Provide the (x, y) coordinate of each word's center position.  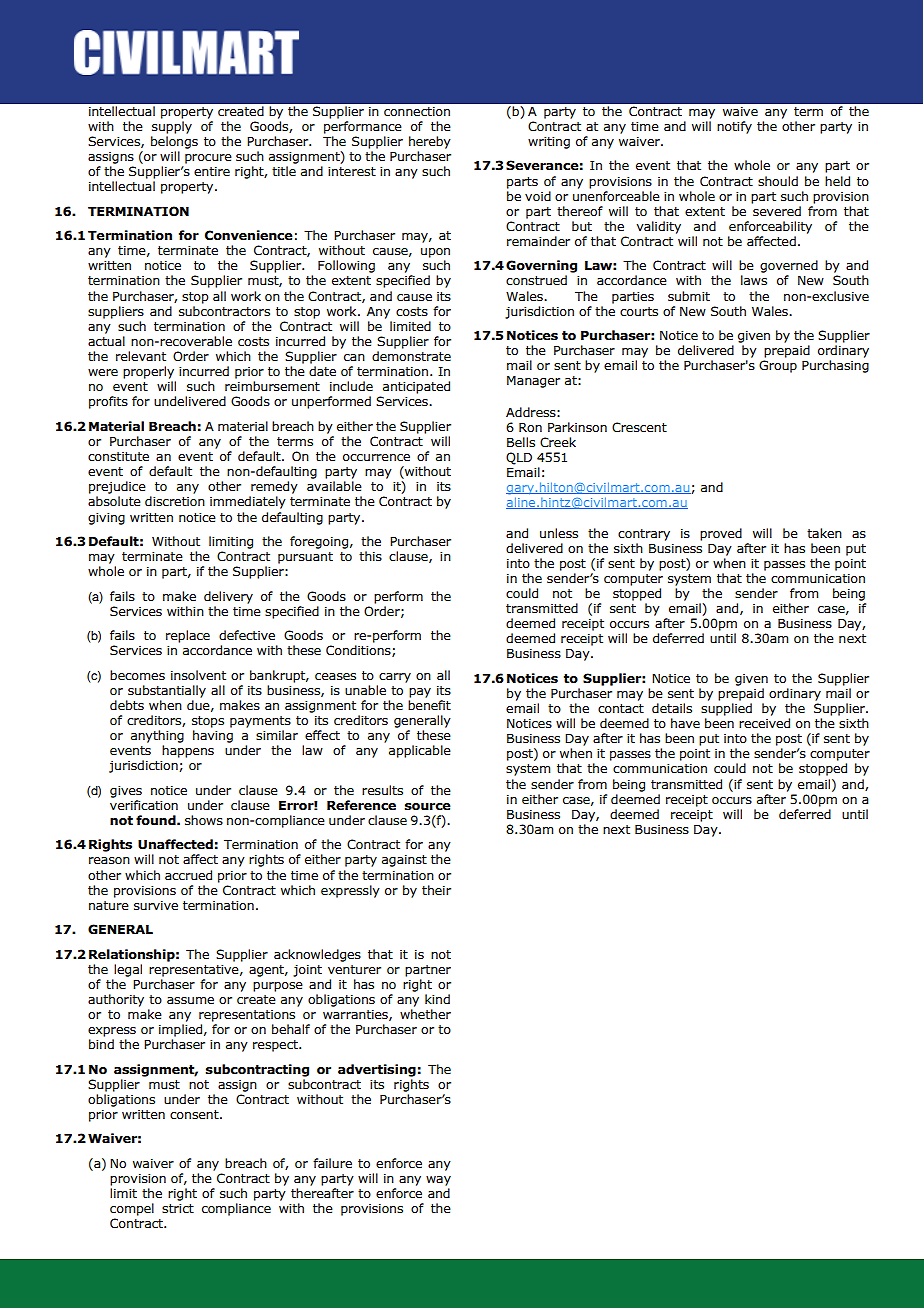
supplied (726, 709)
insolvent (198, 675)
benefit (429, 705)
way (438, 1181)
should (778, 181)
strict (178, 1208)
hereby (430, 142)
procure (208, 159)
